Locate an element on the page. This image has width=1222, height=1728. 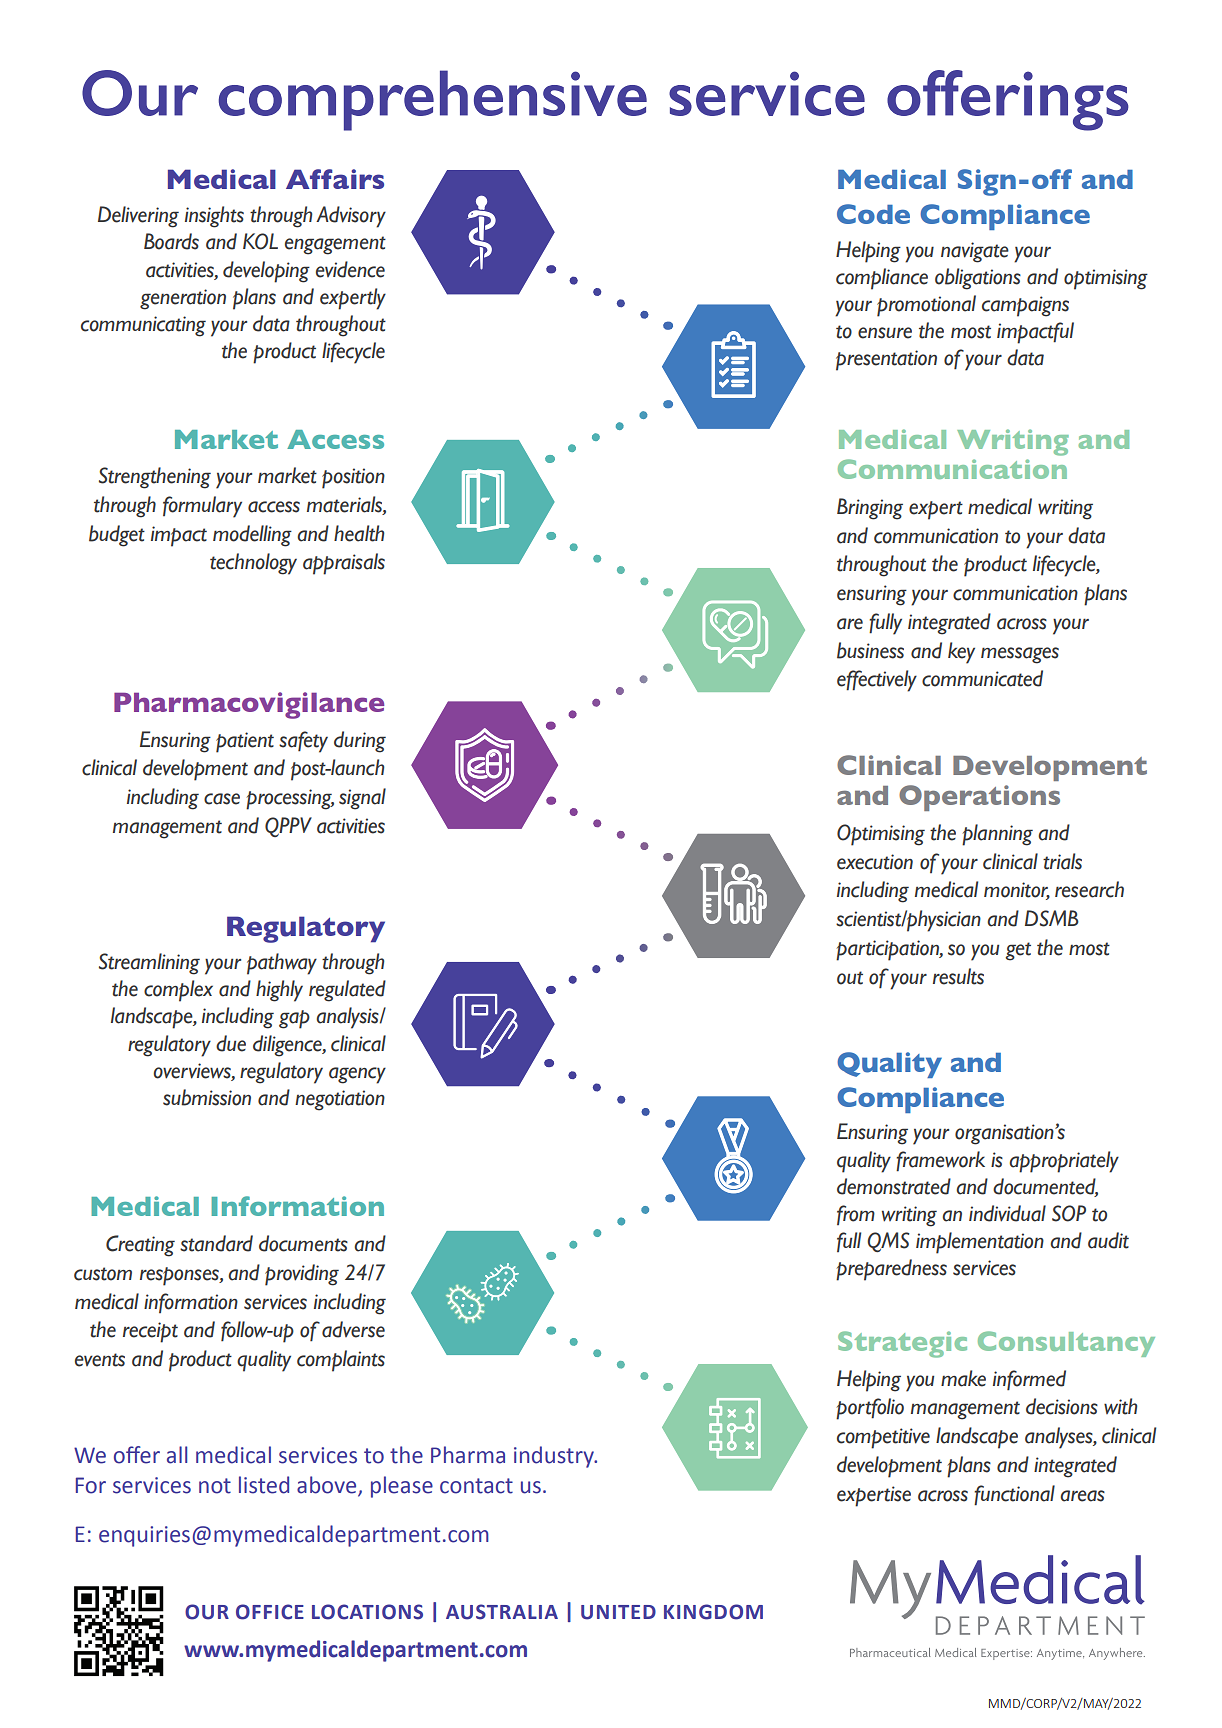
navigate is located at coordinates (975, 252).
